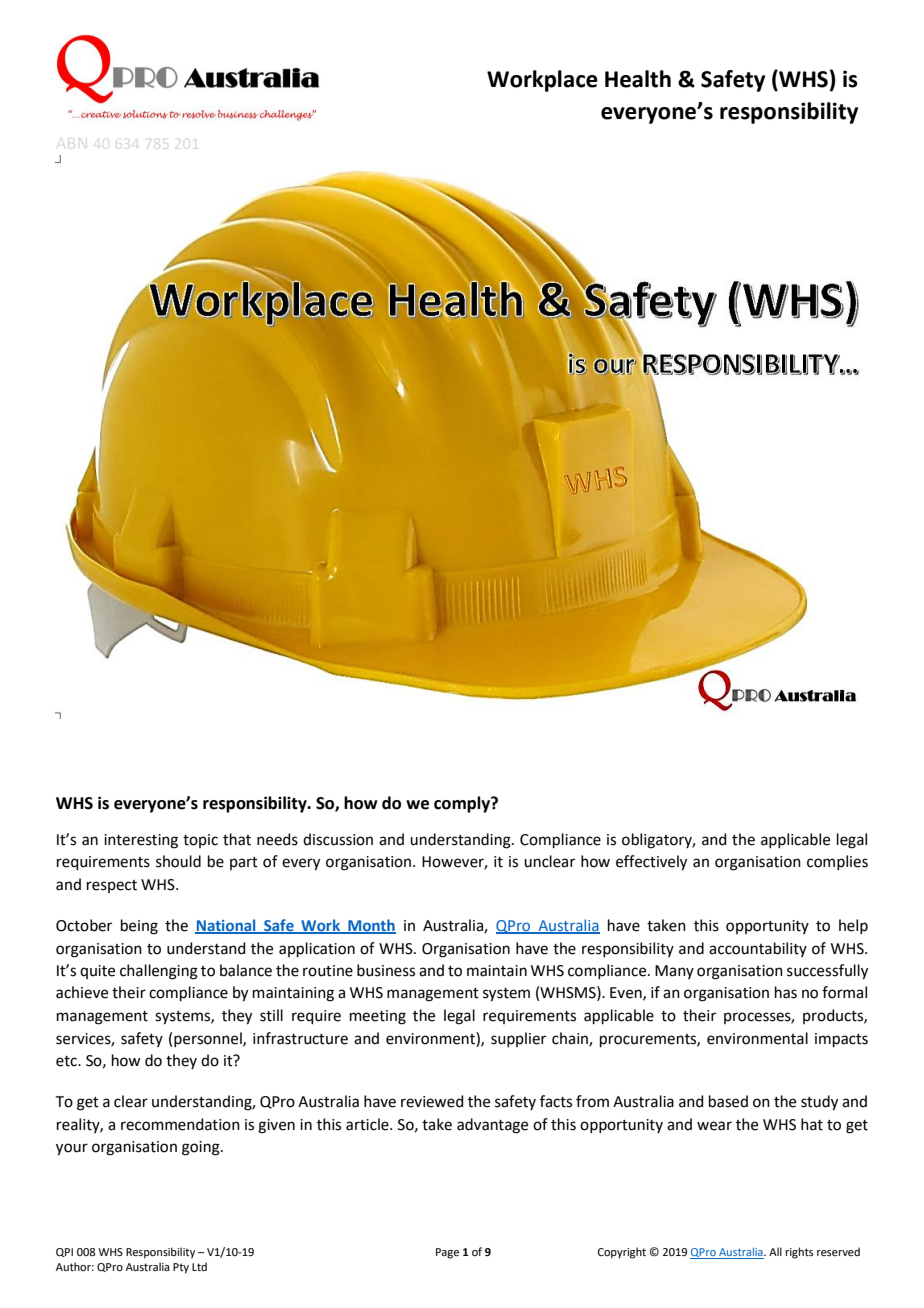 The height and width of the screenshot is (1308, 924). I want to click on Pty, so click(181, 1268).
